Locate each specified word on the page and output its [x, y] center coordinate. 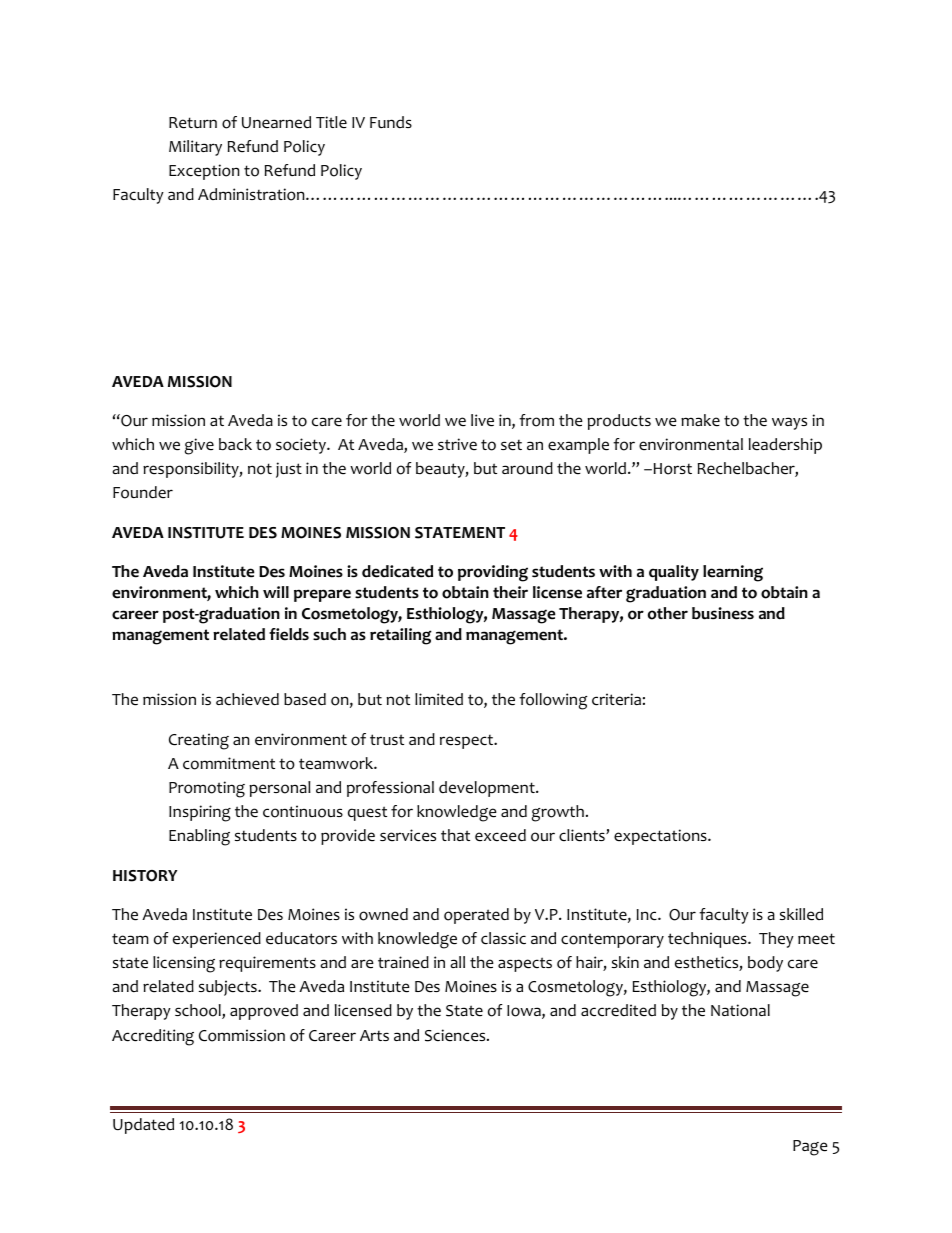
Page [810, 1148]
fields [289, 634]
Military [195, 148]
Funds [391, 122]
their [510, 592]
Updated [143, 1126]
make [700, 420]
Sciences [456, 1035]
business [723, 613]
